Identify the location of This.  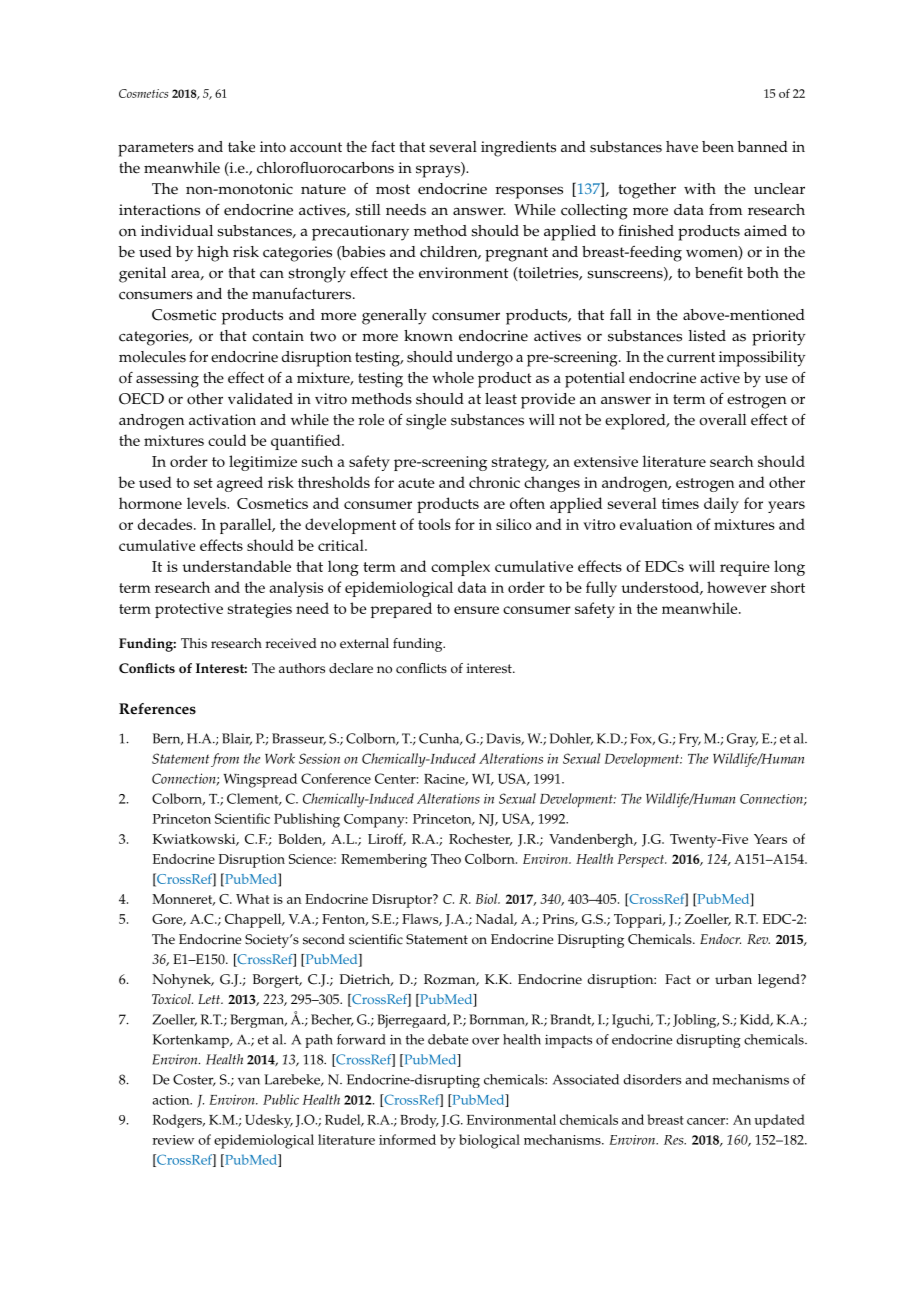
(194, 643).
